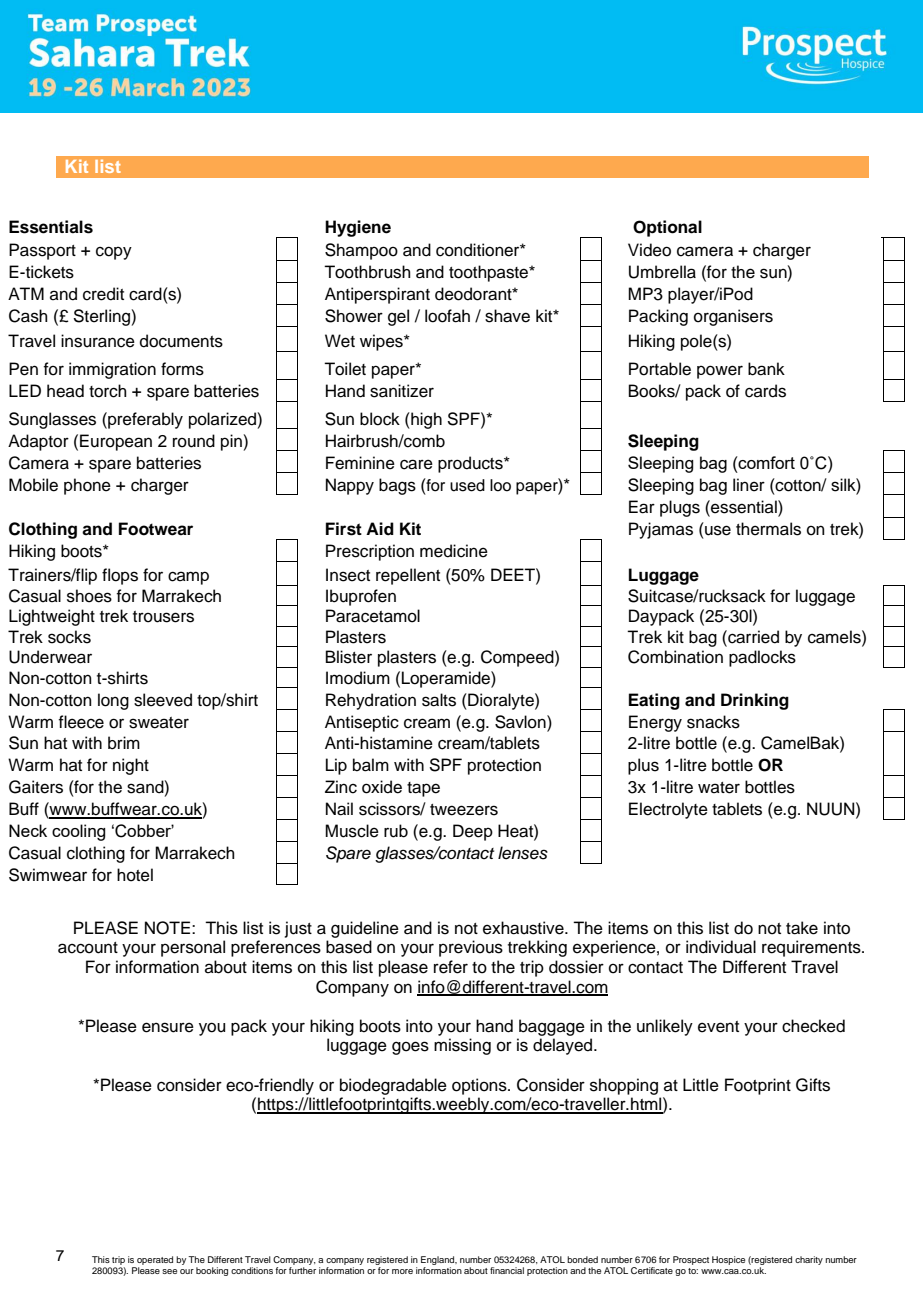  Describe the element at coordinates (367, 272) in the page. I see `Toothbrush` at that location.
